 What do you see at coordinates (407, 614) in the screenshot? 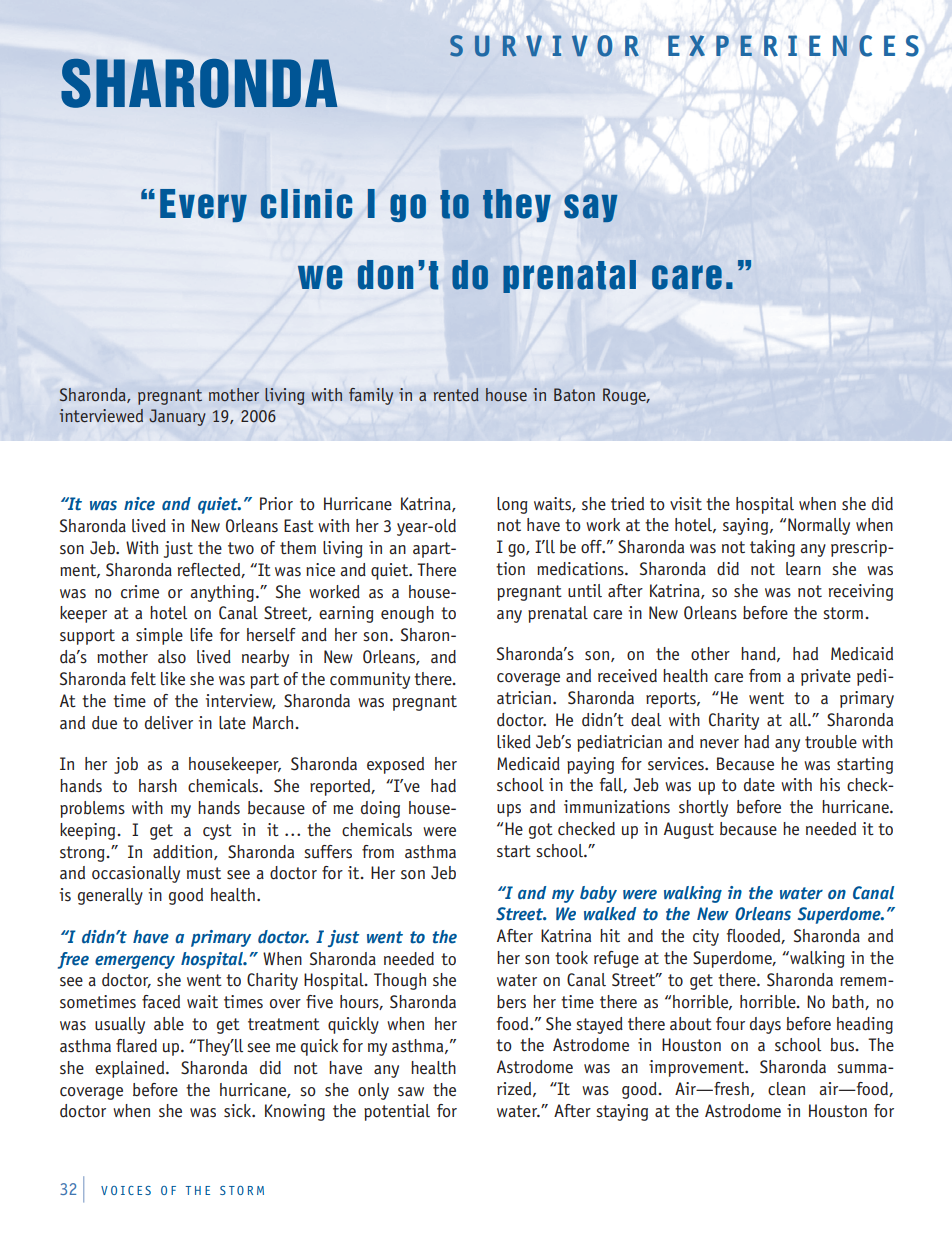
I see `enough` at bounding box center [407, 614].
